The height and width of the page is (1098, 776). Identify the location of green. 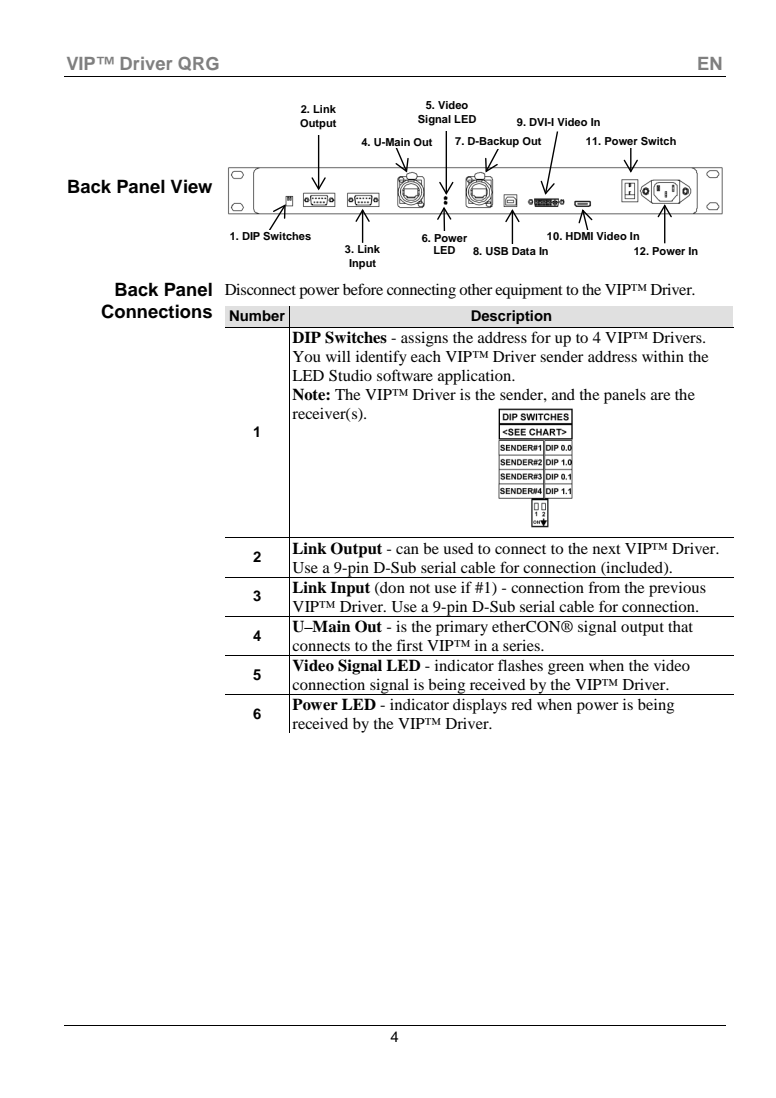
(566, 669).
